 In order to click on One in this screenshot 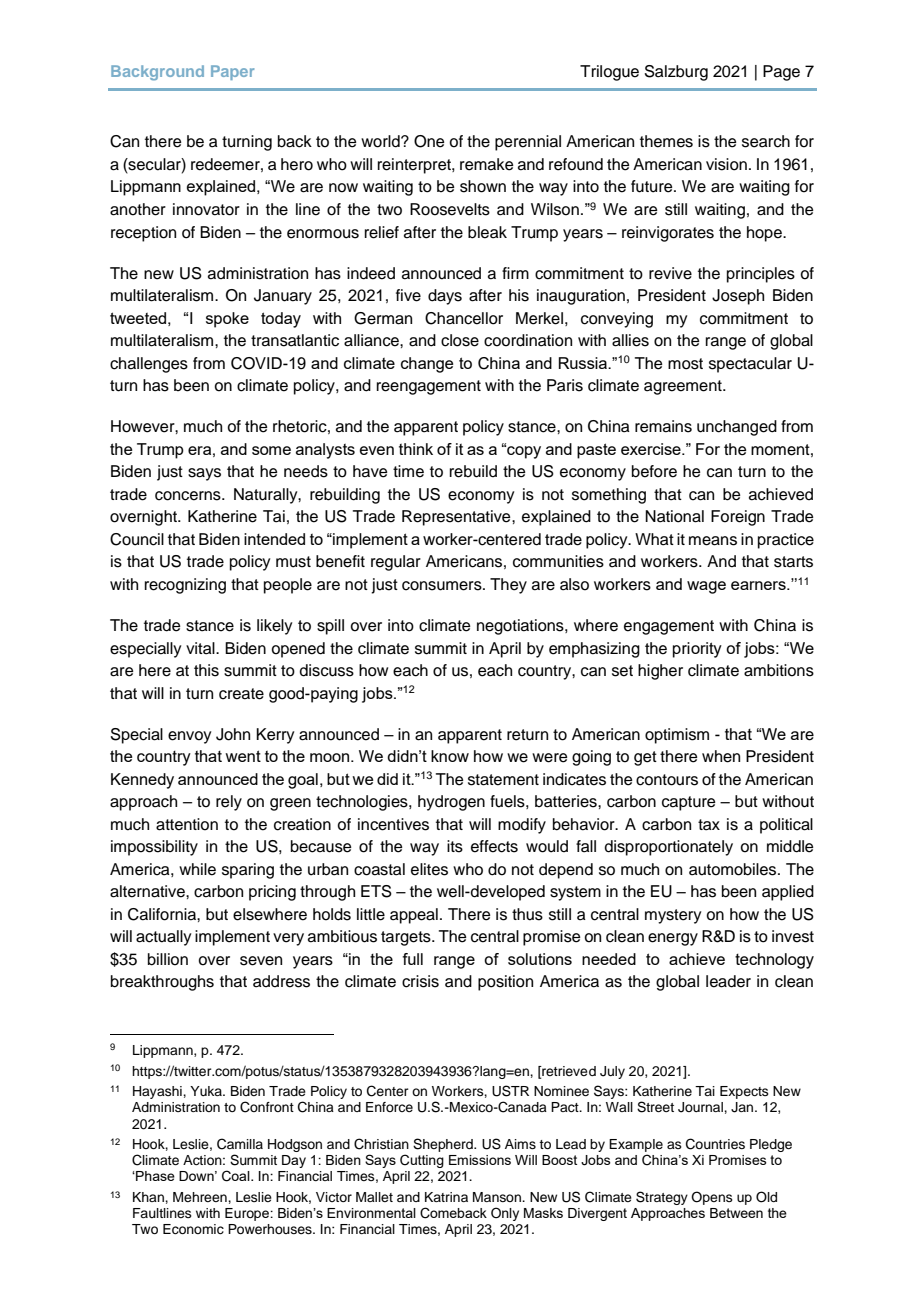, I will do `click(429, 141)`.
